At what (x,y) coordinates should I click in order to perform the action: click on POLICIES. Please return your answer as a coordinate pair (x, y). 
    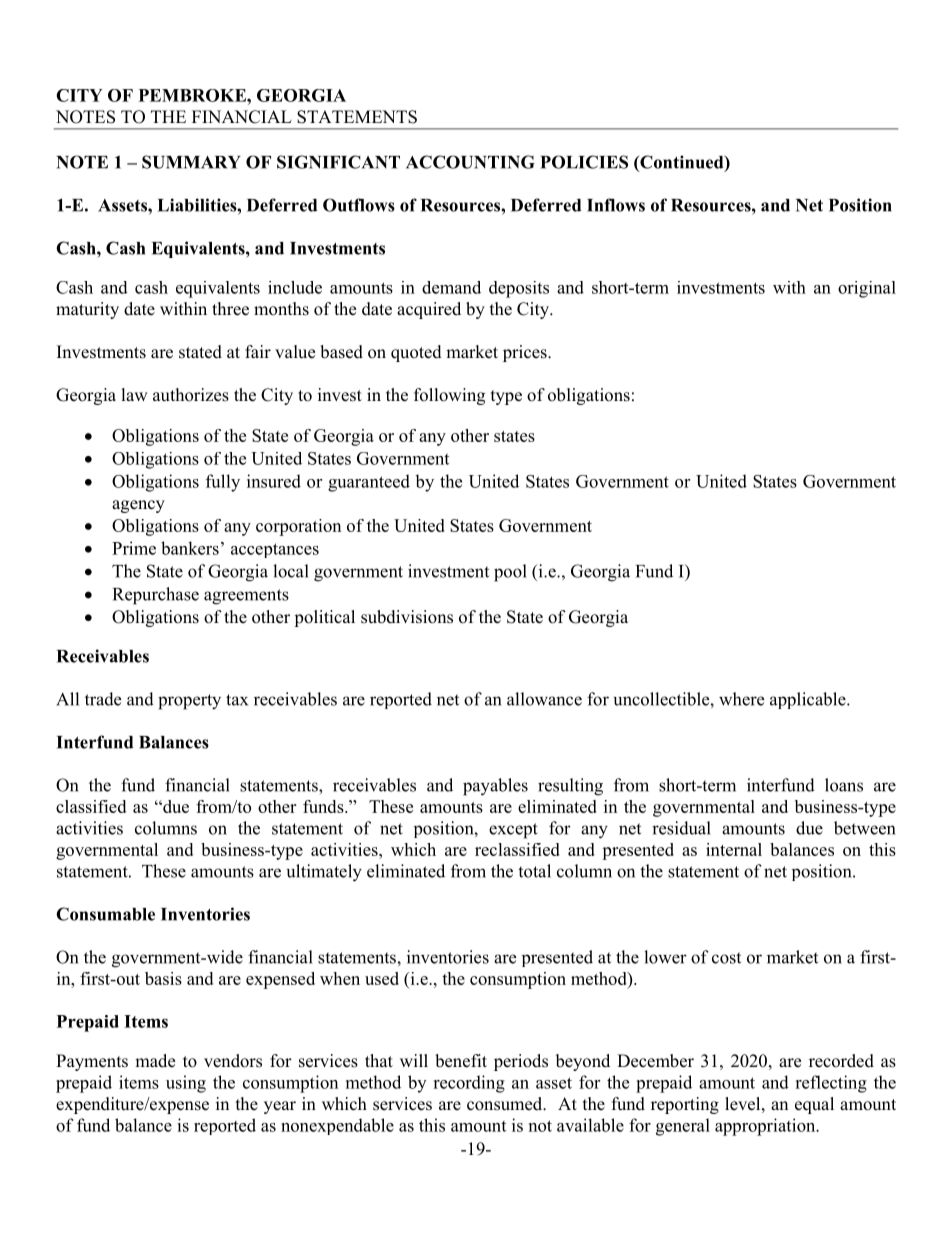
    Looking at the image, I should click on (584, 162).
